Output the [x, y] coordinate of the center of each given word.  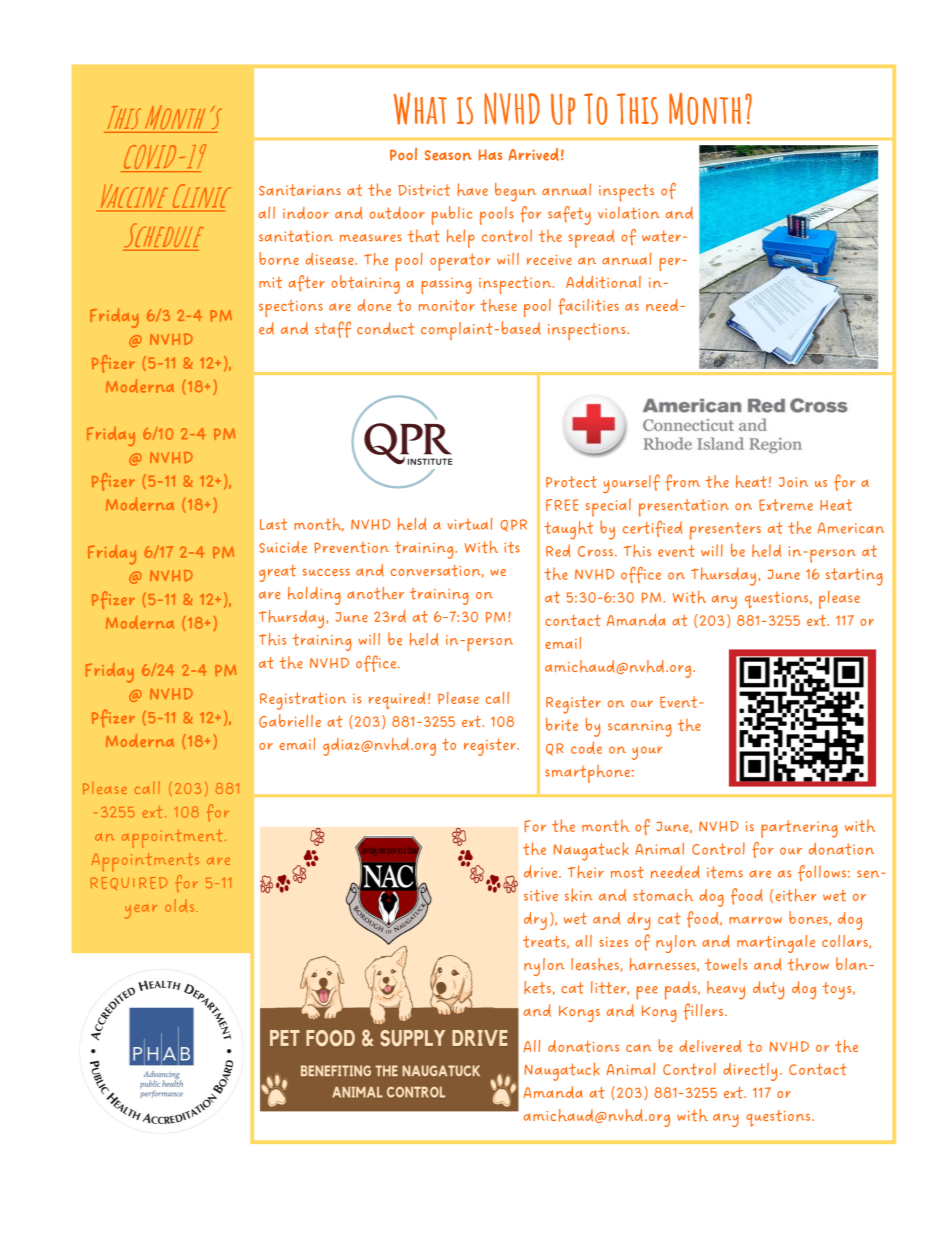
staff [333, 329]
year [140, 911]
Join [793, 482]
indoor [306, 213]
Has [490, 155]
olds [181, 905]
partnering [799, 829]
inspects [626, 193]
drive [542, 871]
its [512, 547]
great [277, 573]
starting [854, 577]
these [498, 305]
